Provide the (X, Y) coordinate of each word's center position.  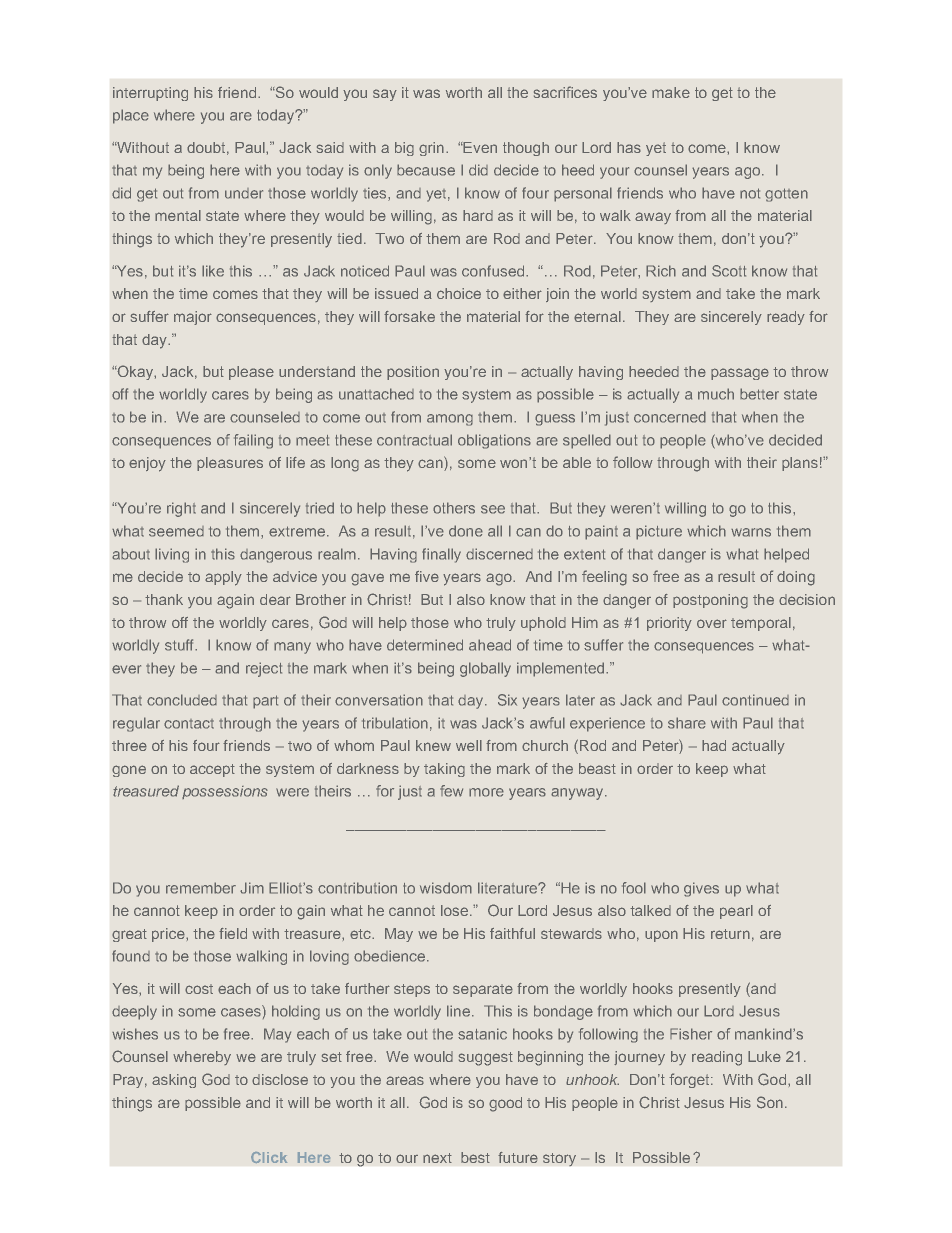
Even (479, 147)
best (475, 1157)
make (671, 92)
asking (174, 1081)
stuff (180, 645)
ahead (490, 645)
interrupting (150, 94)
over (712, 623)
